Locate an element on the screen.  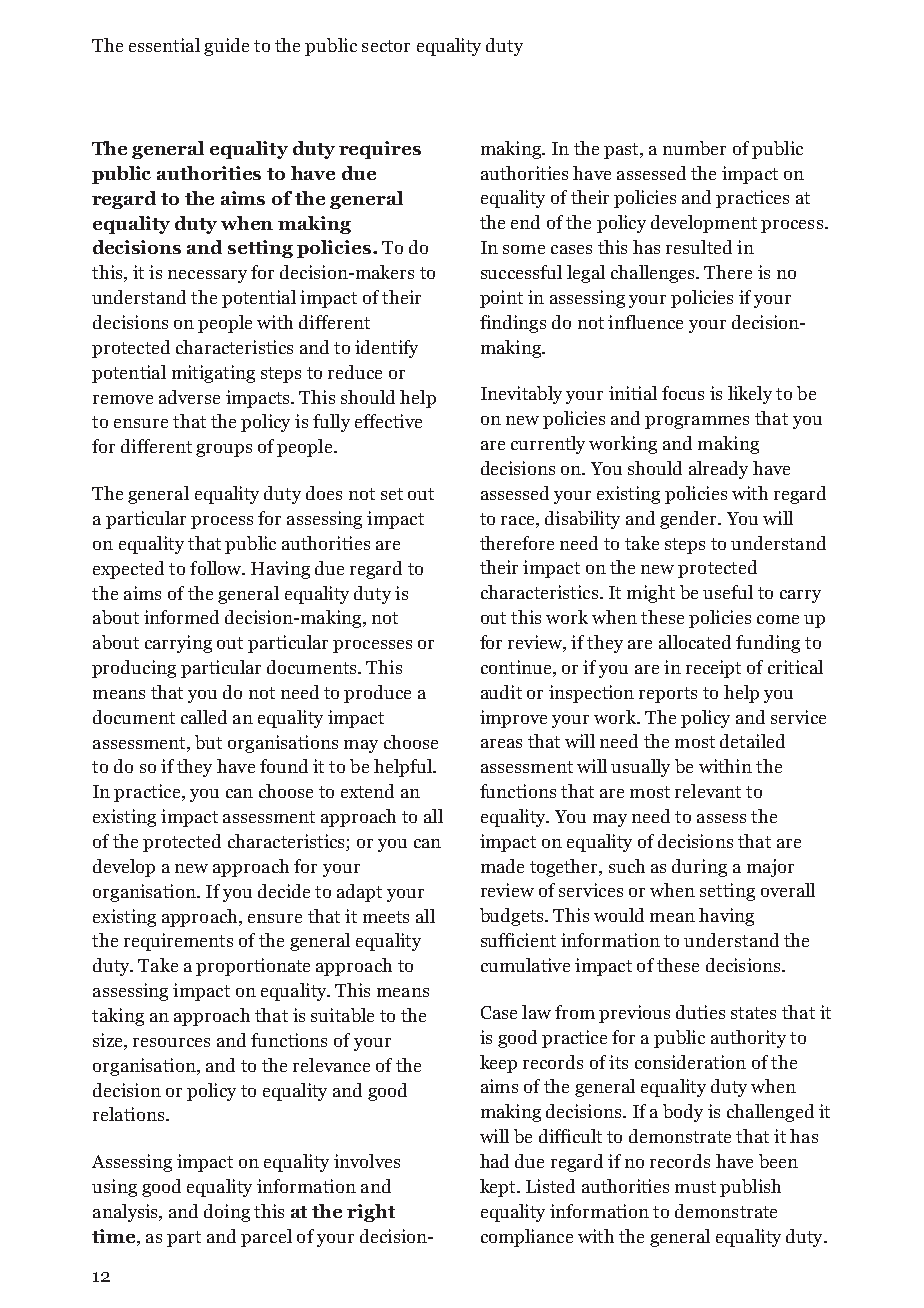
cumulative is located at coordinates (525, 965).
